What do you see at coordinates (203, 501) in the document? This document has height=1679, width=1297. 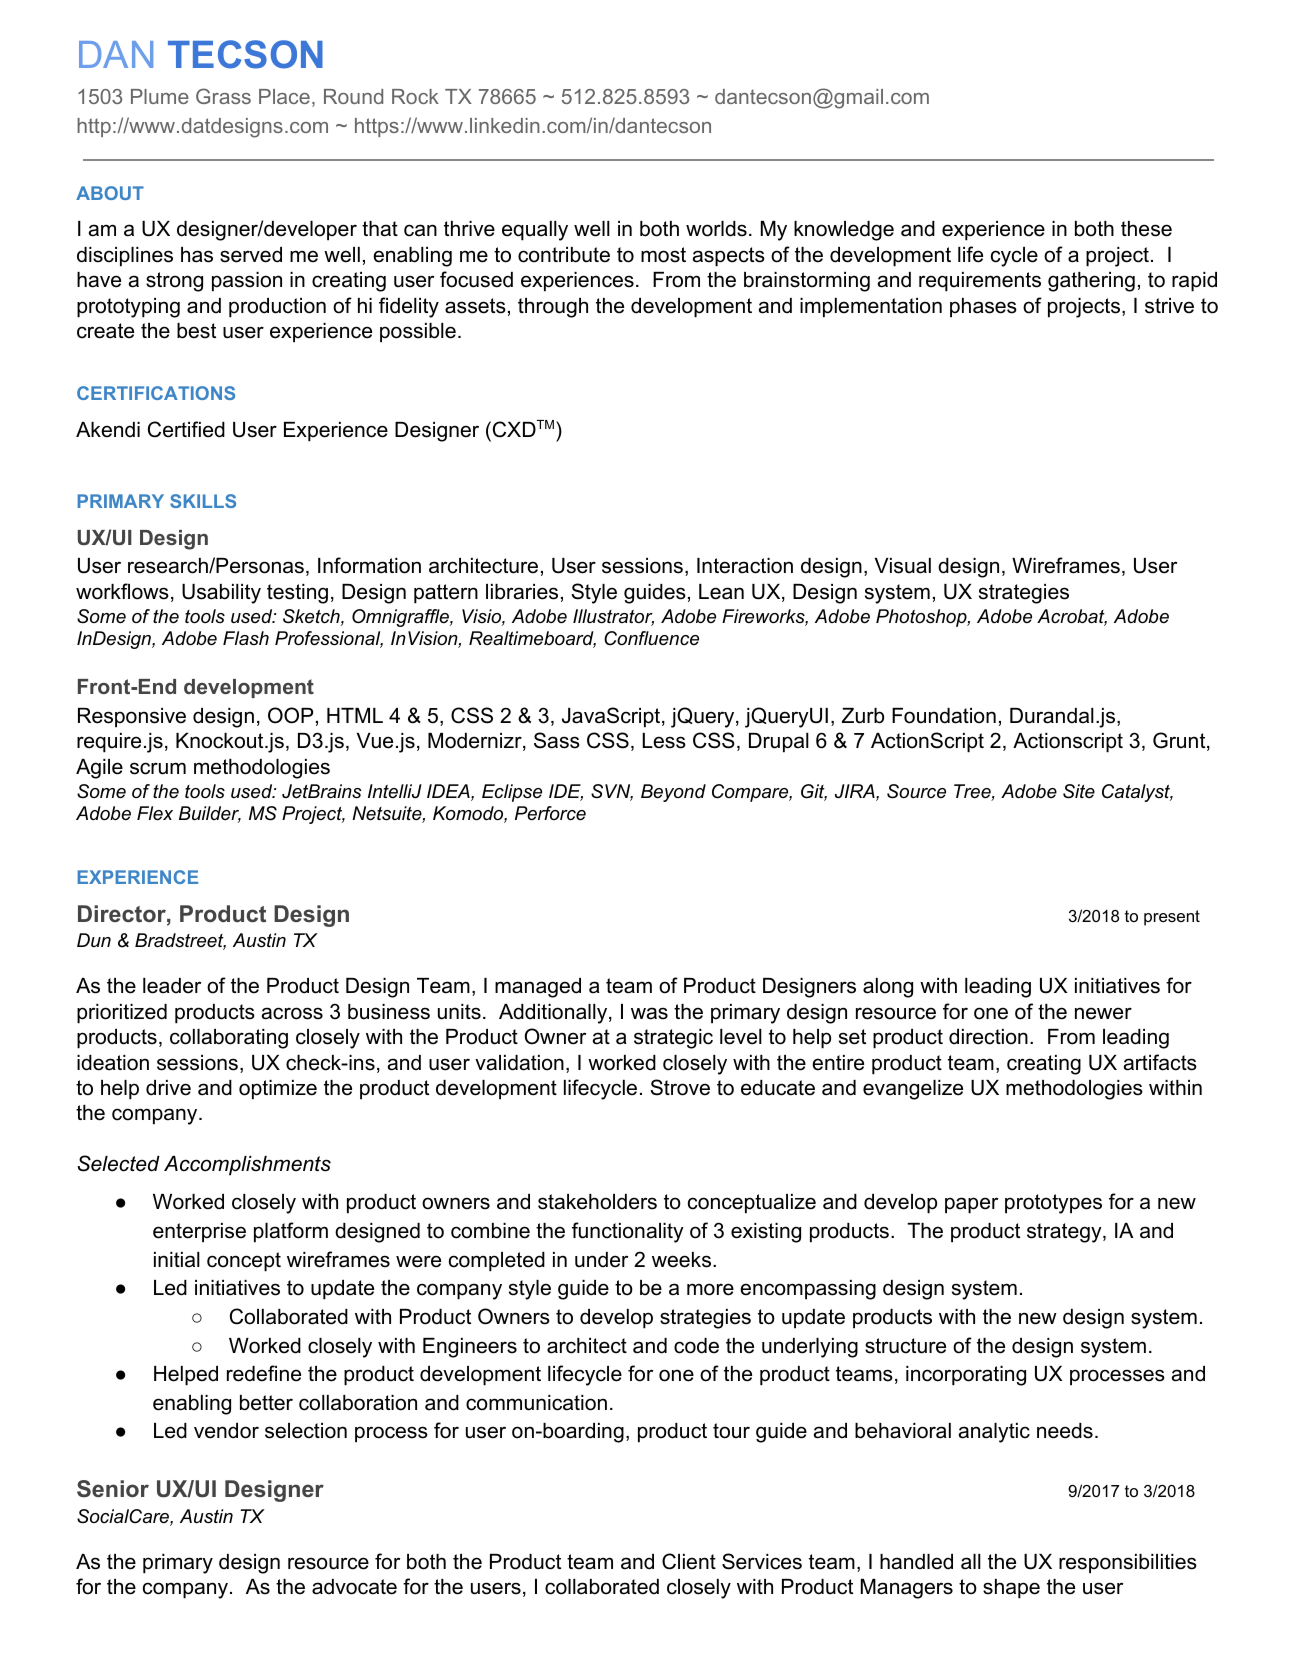 I see `SKILLS` at bounding box center [203, 501].
